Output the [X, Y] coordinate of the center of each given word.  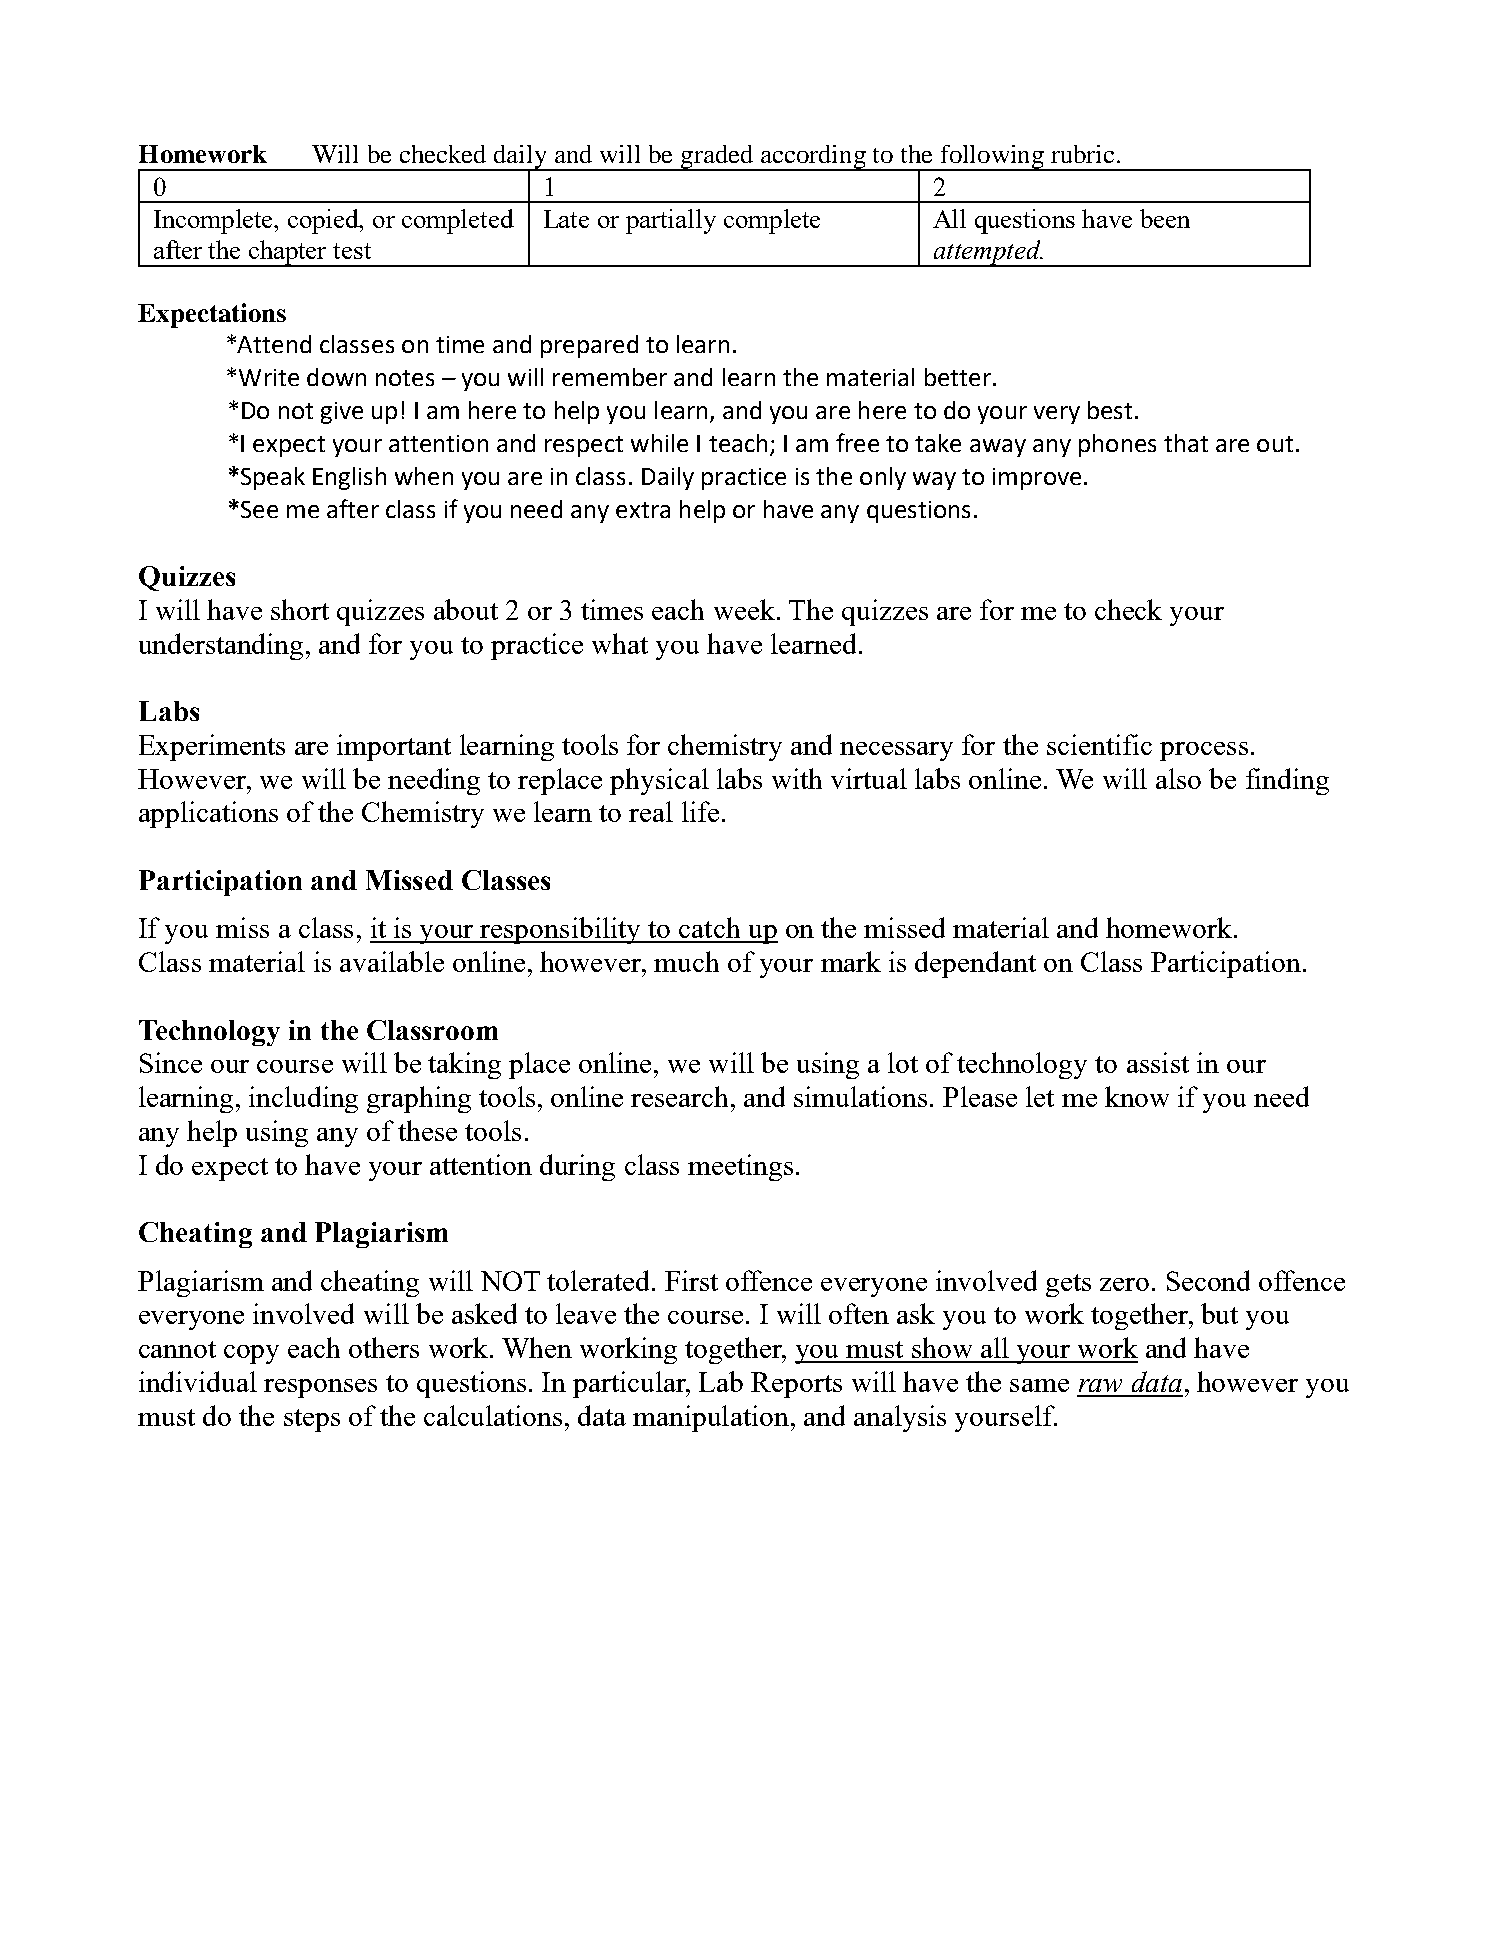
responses [320, 1388]
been [1165, 218]
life [700, 811]
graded [717, 158]
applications [208, 814]
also [1178, 778]
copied [324, 221]
